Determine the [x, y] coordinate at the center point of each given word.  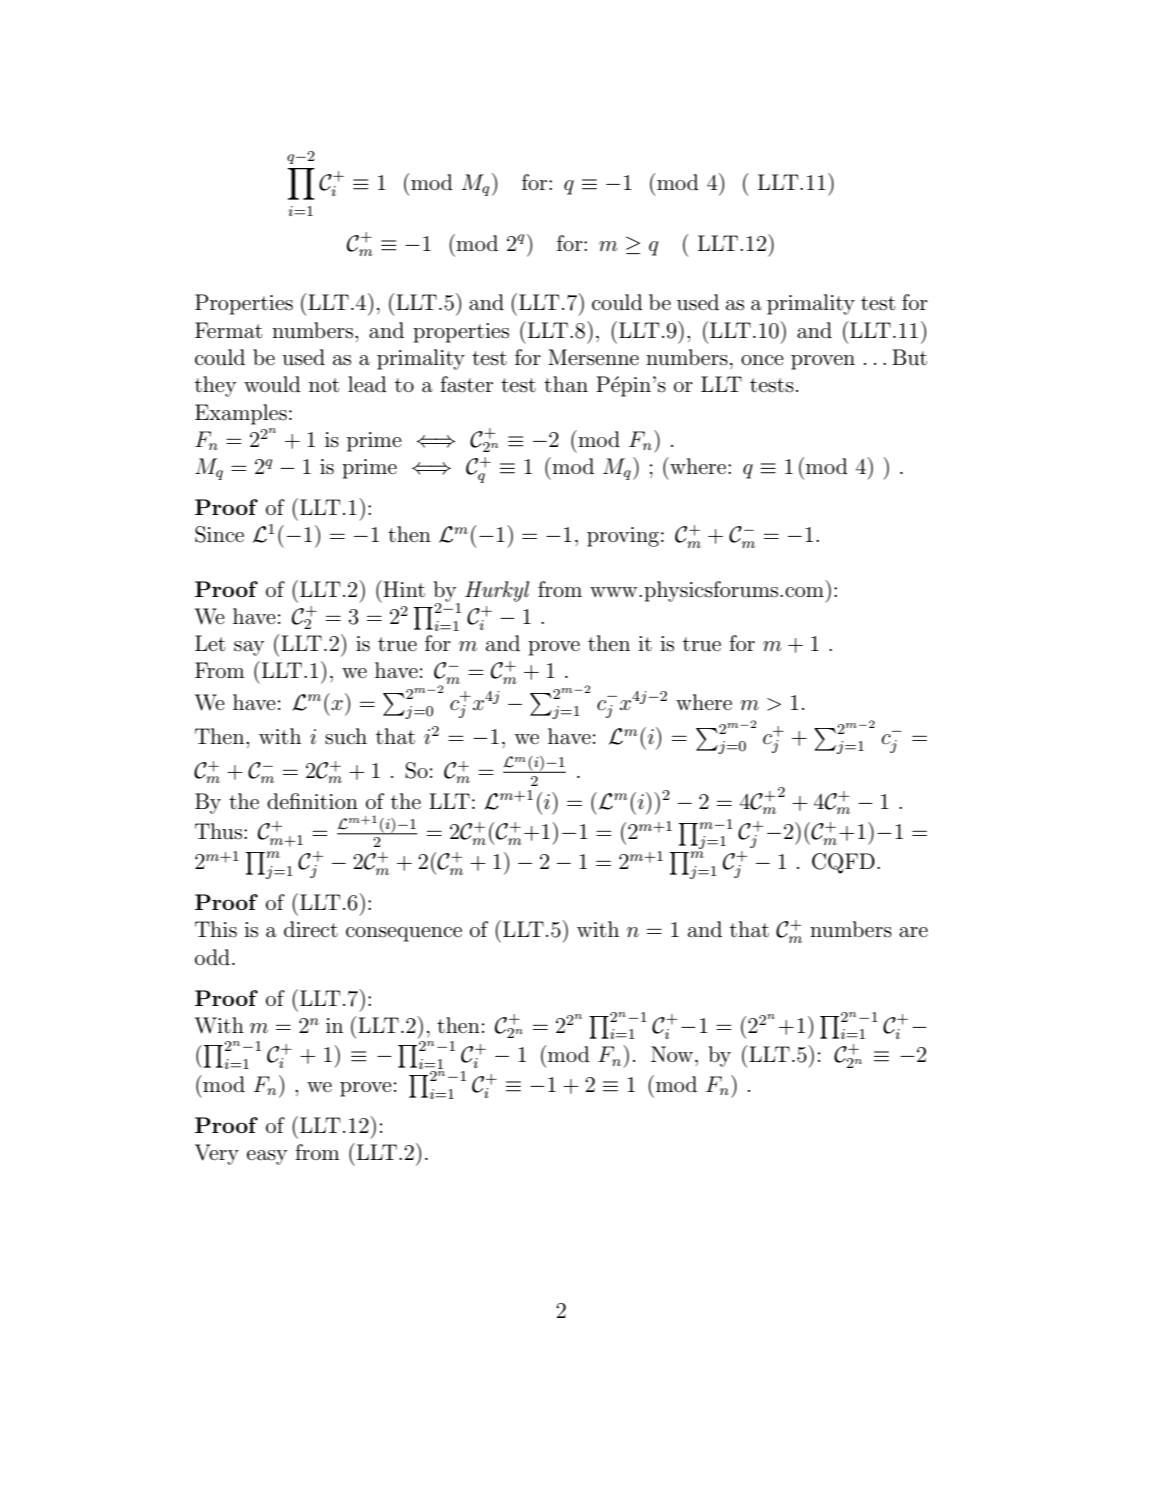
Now [672, 1054]
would [272, 384]
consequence [404, 934]
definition [312, 801]
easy [267, 1157]
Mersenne [593, 357]
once [762, 360]
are [913, 932]
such [346, 736]
